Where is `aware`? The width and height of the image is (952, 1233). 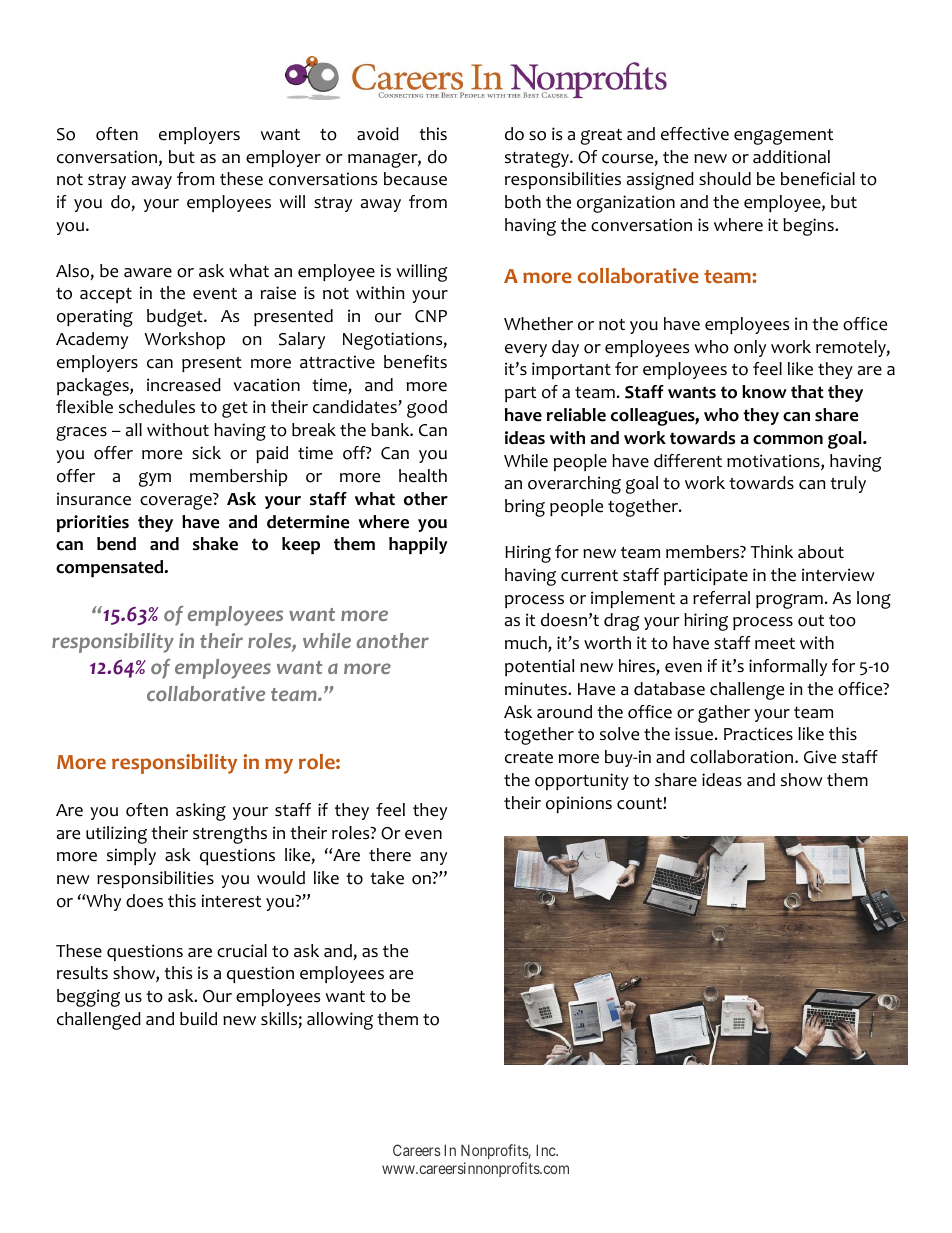 aware is located at coordinates (148, 273).
